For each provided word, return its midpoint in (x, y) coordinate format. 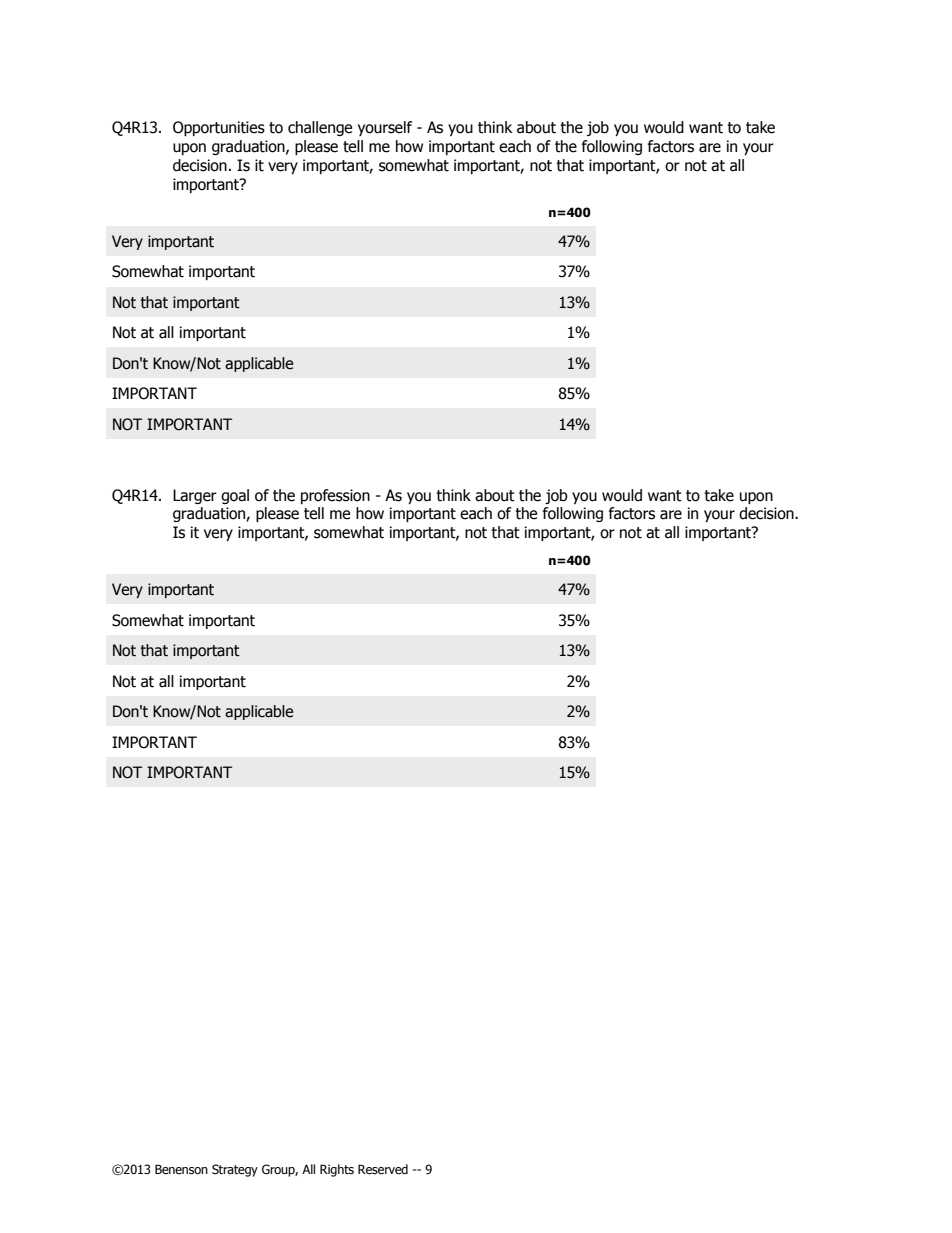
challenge (320, 128)
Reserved (383, 1169)
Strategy (235, 1170)
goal (235, 496)
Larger (195, 496)
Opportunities (219, 128)
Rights (337, 1170)
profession (335, 496)
